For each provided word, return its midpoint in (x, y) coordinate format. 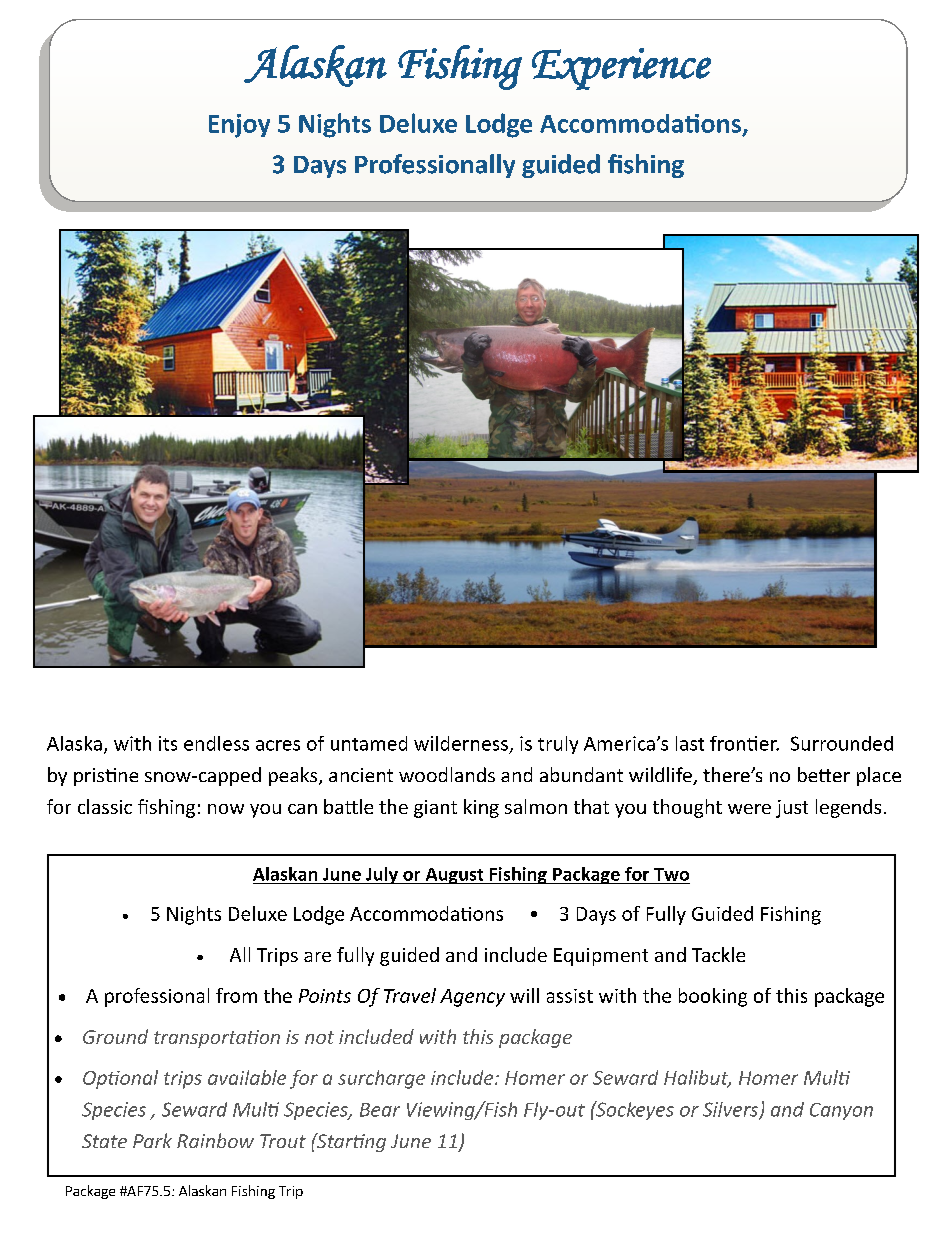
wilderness (461, 743)
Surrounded (842, 743)
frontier (744, 743)
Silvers (732, 1110)
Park (152, 1140)
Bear (380, 1110)
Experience (621, 69)
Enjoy (239, 126)
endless (216, 743)
